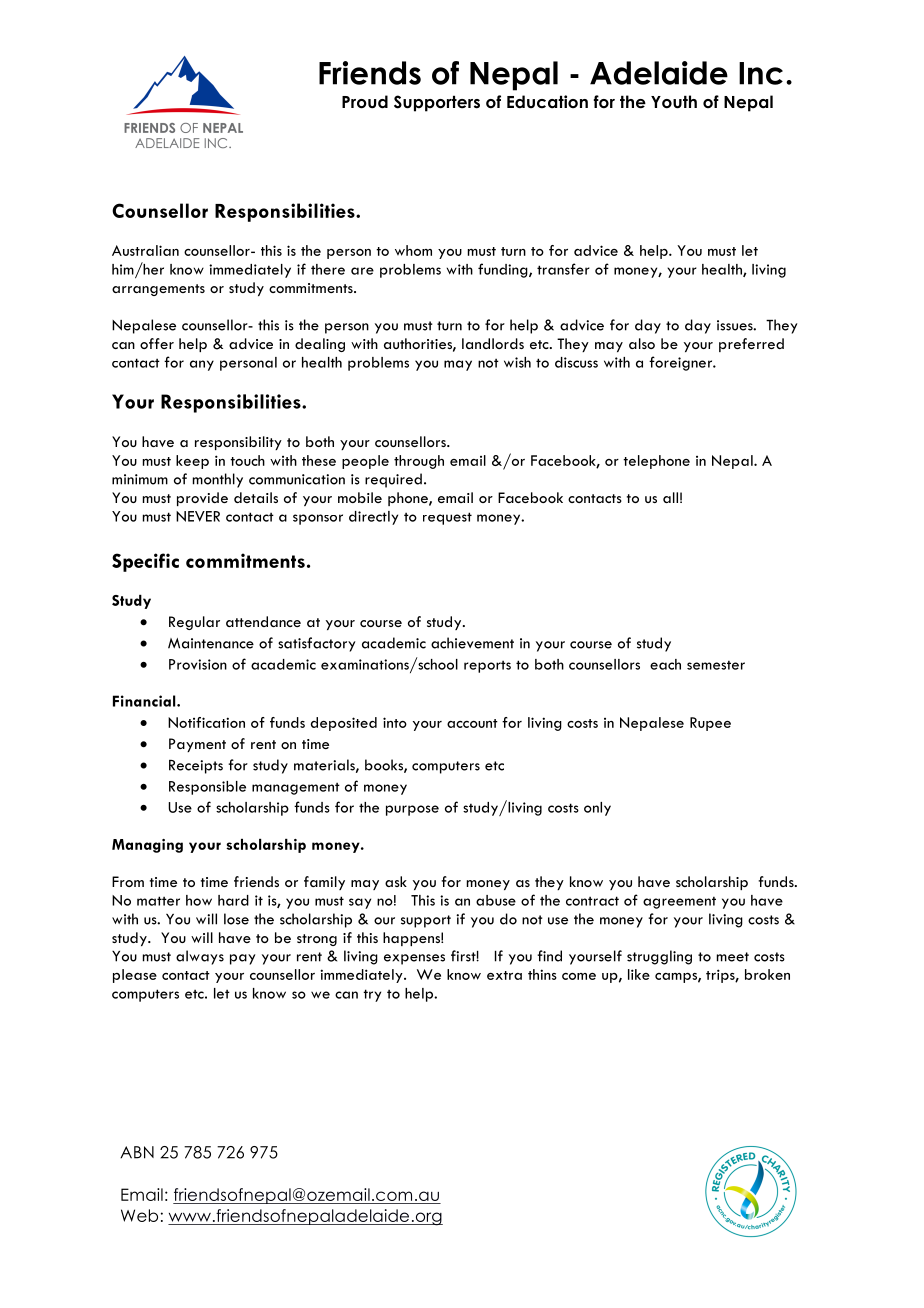 This screenshot has width=924, height=1308. I want to click on how, so click(199, 900).
